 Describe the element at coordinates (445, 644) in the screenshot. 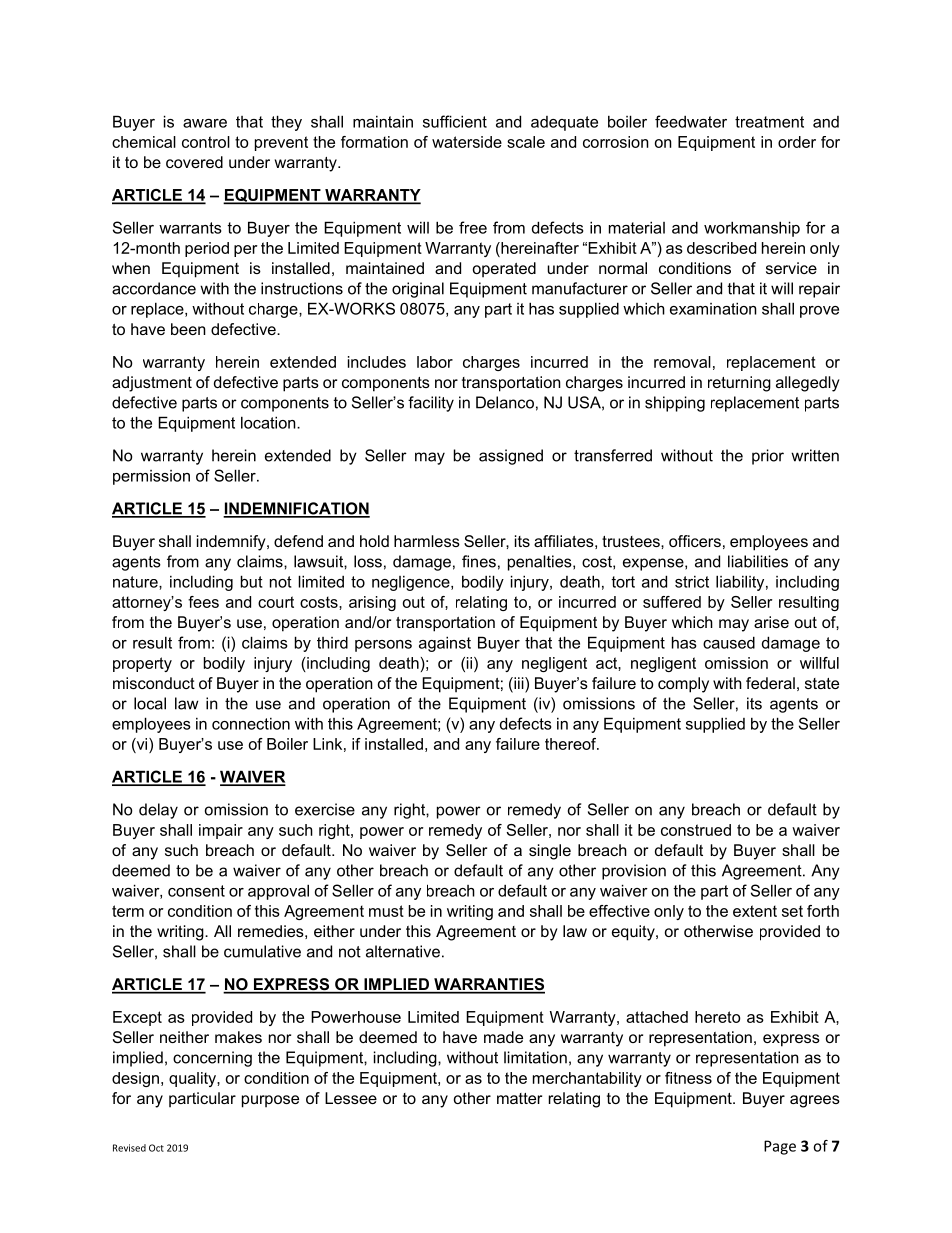

I see `against` at that location.
